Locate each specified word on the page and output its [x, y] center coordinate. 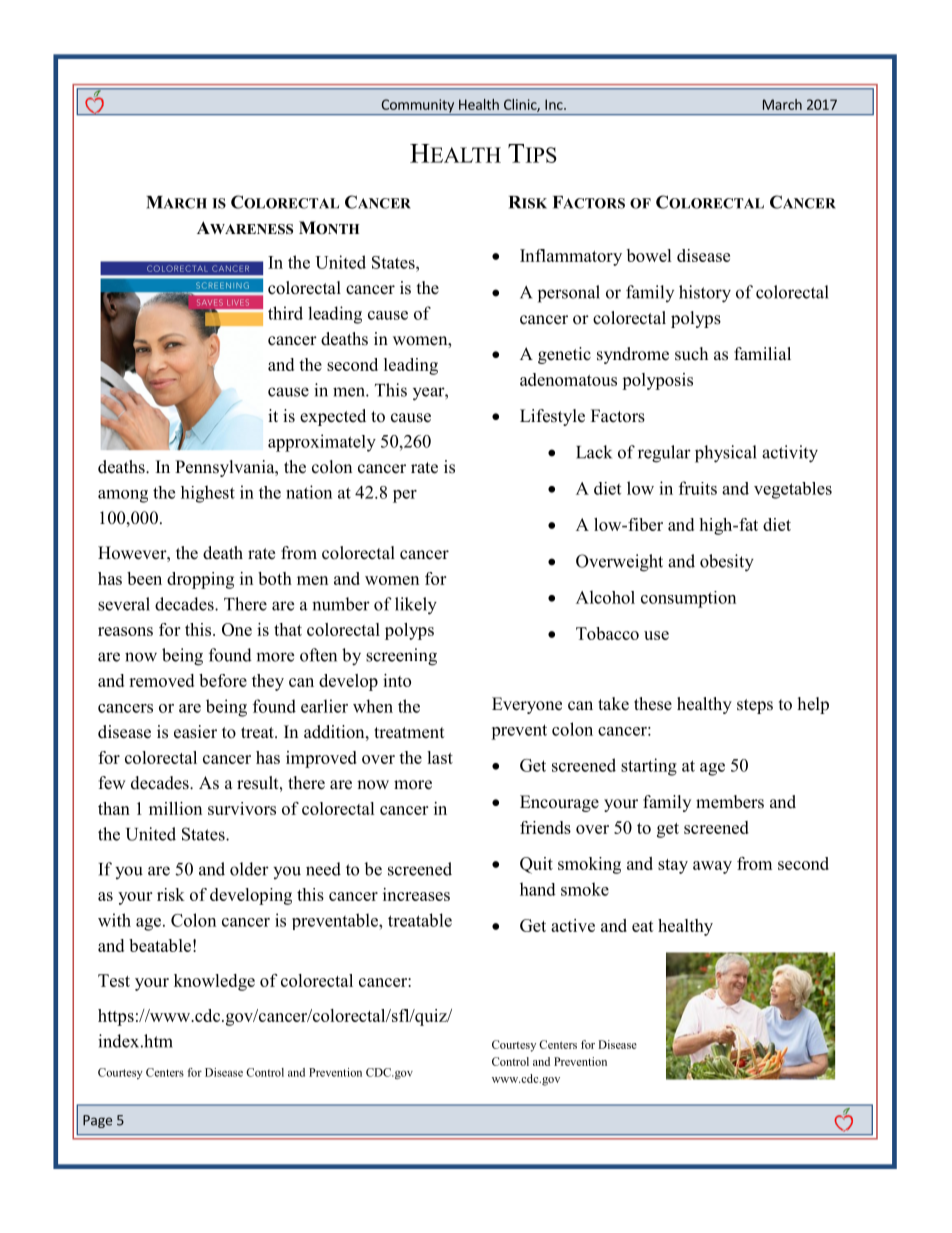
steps [755, 706]
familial [762, 353]
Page [97, 1121]
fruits [698, 488]
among [123, 496]
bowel [649, 255]
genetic [564, 355]
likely [416, 606]
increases [416, 894]
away [712, 867]
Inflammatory [571, 257]
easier [195, 732]
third [285, 313]
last [440, 757]
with [114, 920]
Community [417, 107]
